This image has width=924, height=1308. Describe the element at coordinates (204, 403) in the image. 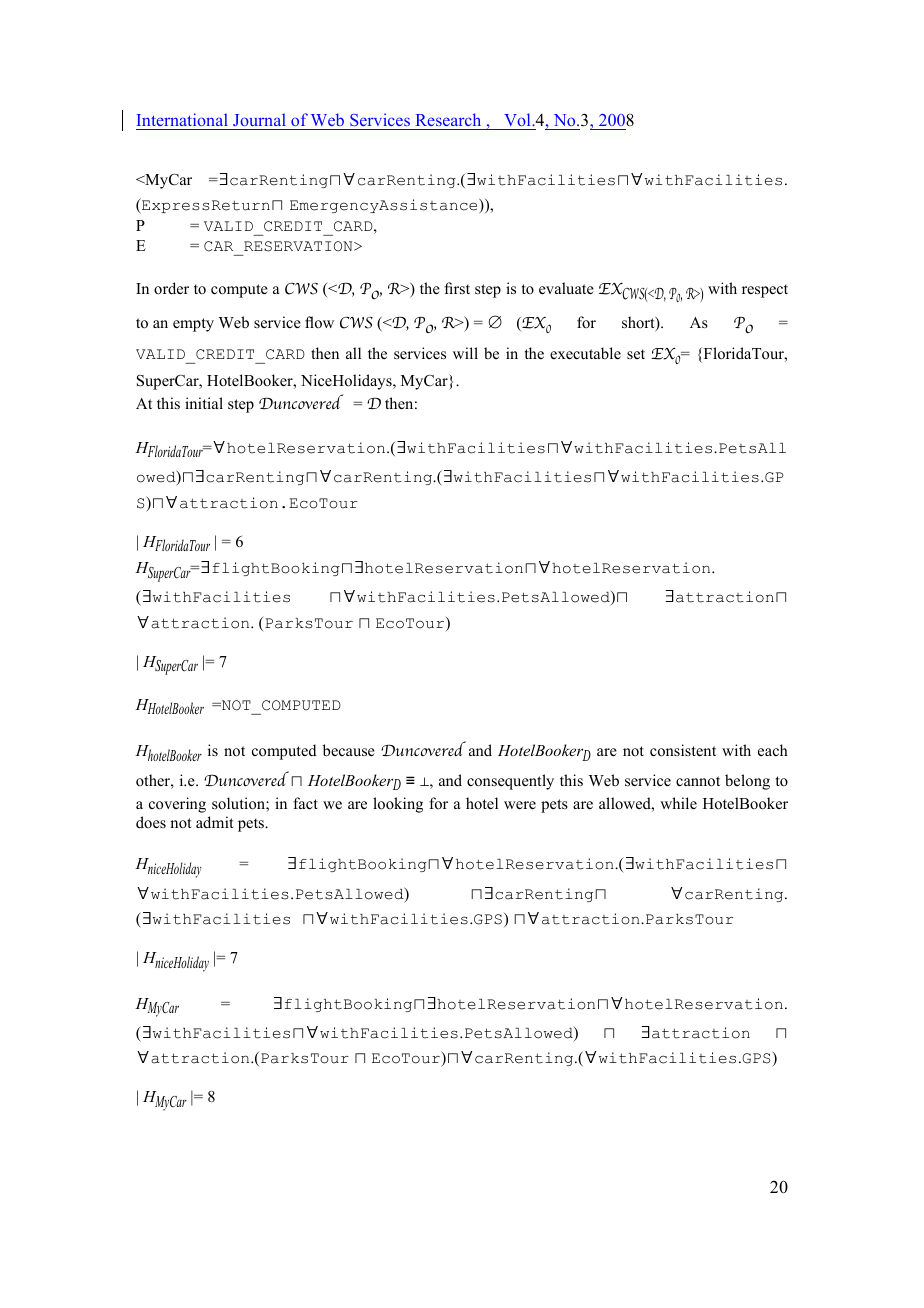

I see `initial` at that location.
